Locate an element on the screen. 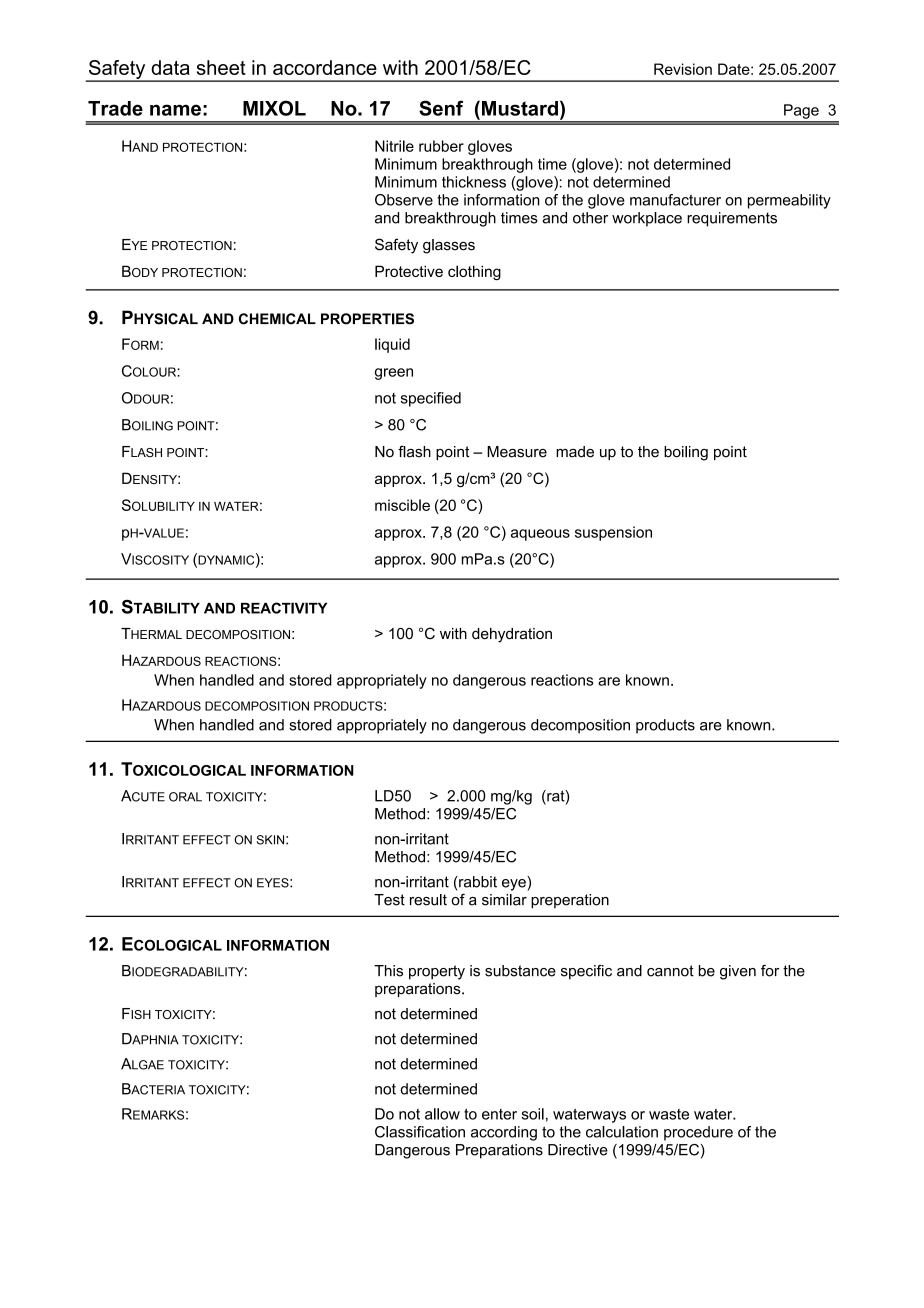  REACTIVITY is located at coordinates (284, 608).
